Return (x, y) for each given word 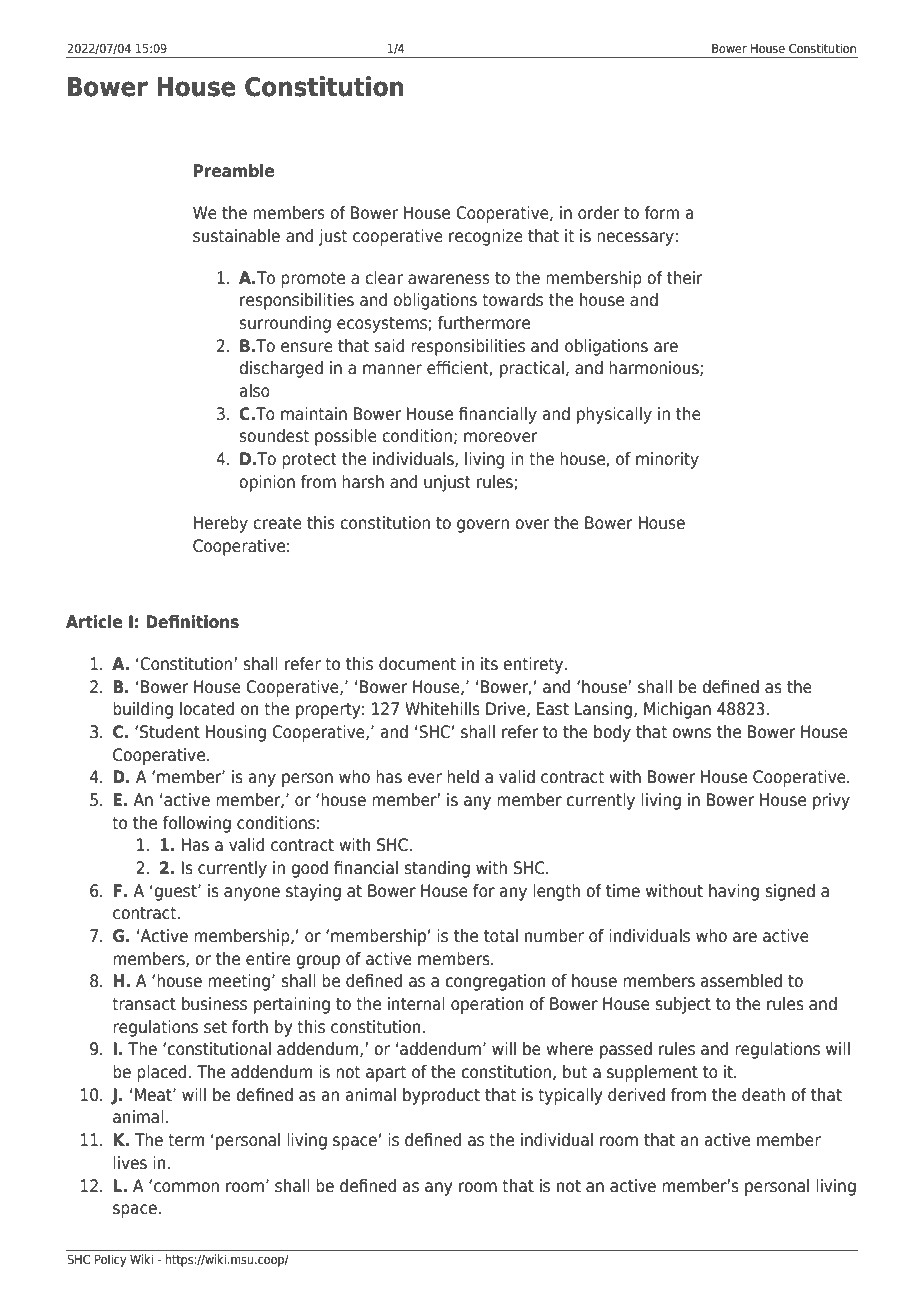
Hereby (221, 524)
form (661, 212)
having (734, 892)
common (186, 1187)
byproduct (441, 1096)
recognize (486, 237)
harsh (363, 481)
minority (667, 460)
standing (437, 869)
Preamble (234, 170)
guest (175, 892)
